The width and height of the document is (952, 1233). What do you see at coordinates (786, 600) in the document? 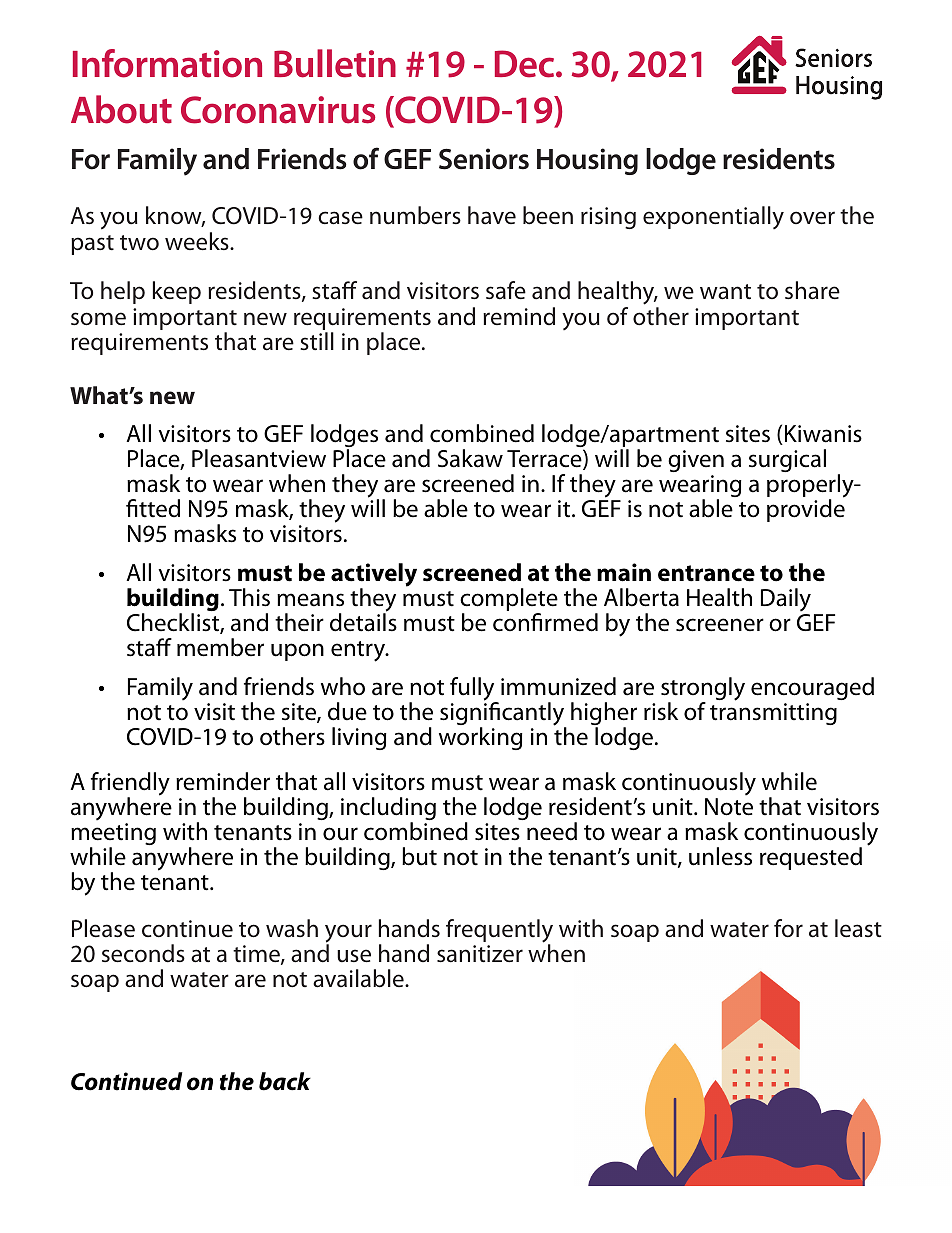
I see `Daily` at bounding box center [786, 600].
